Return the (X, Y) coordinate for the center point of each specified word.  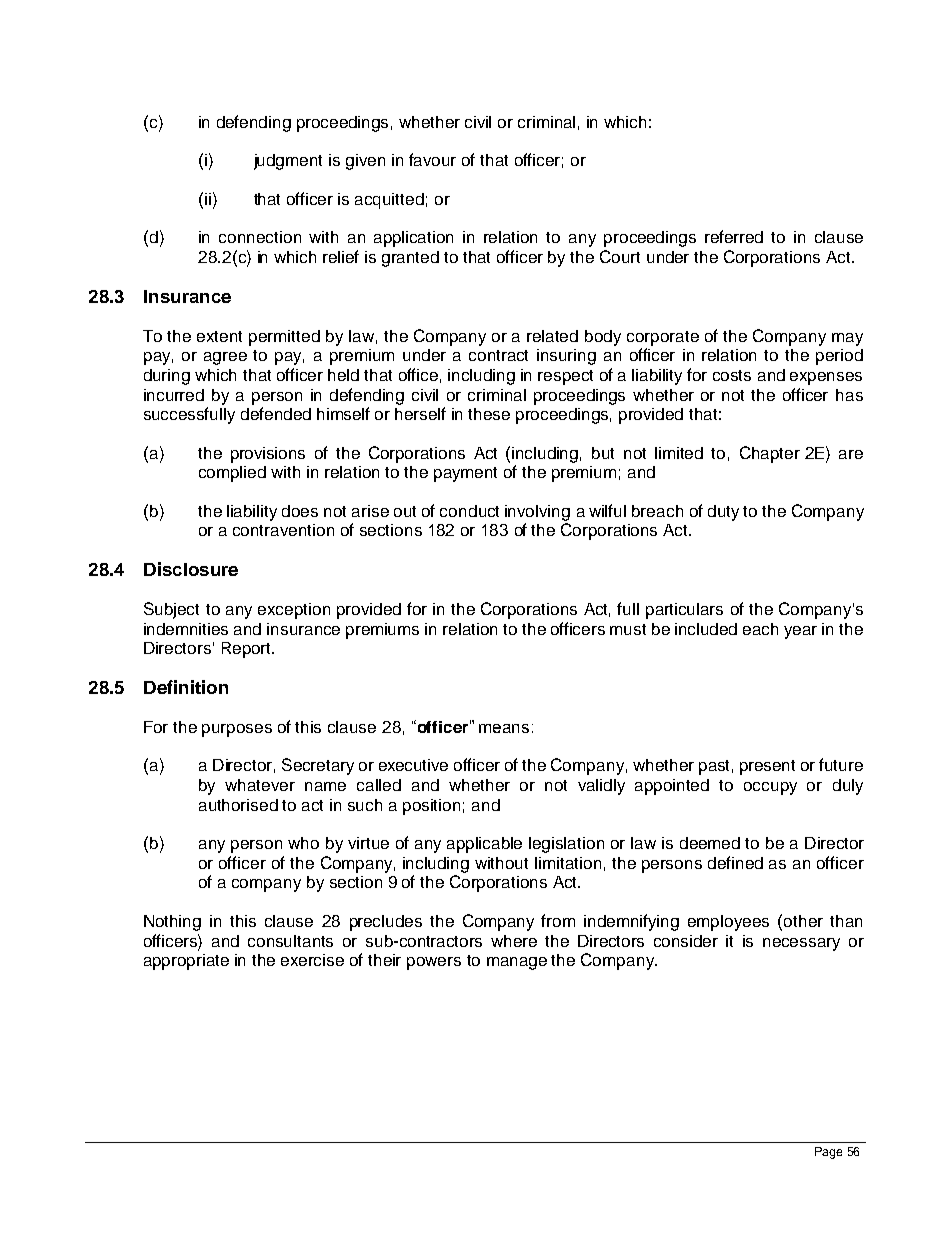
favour (432, 159)
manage (517, 963)
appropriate (186, 962)
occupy (770, 788)
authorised (238, 805)
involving (537, 513)
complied (232, 474)
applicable (484, 845)
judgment (288, 162)
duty (723, 513)
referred (734, 236)
